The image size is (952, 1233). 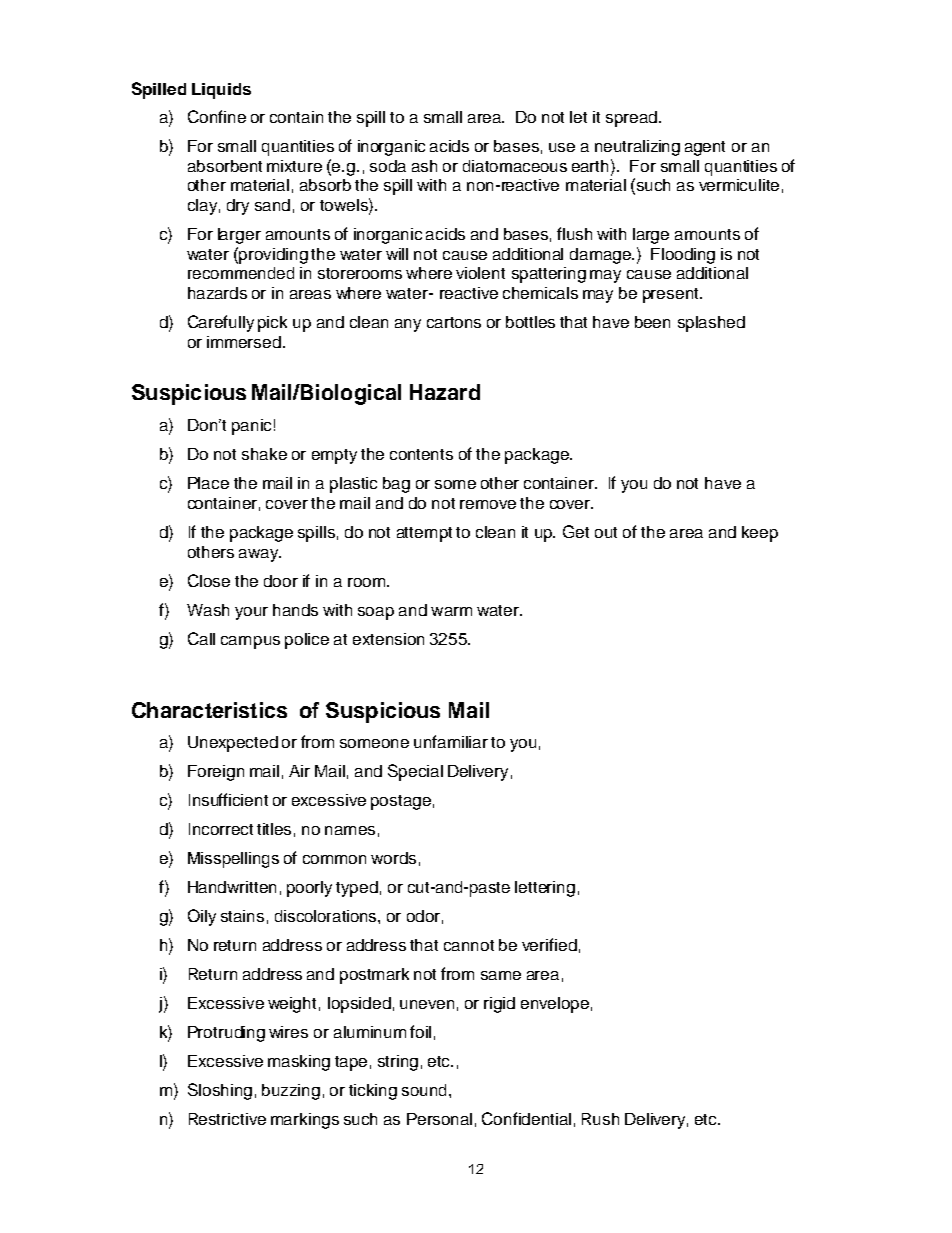 What do you see at coordinates (217, 116) in the screenshot?
I see `Confine` at bounding box center [217, 116].
